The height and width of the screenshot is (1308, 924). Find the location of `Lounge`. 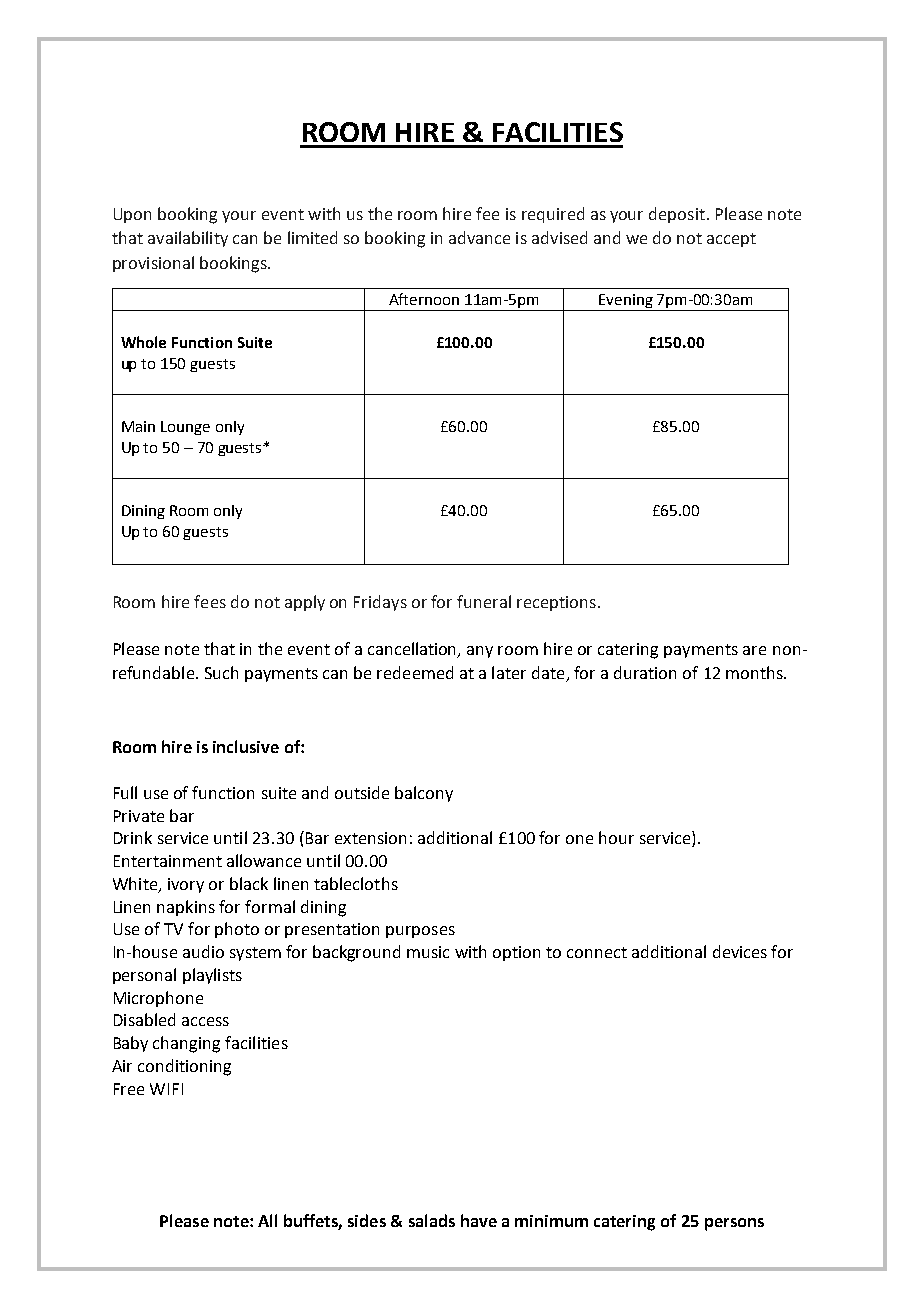

Lounge is located at coordinates (185, 428).
